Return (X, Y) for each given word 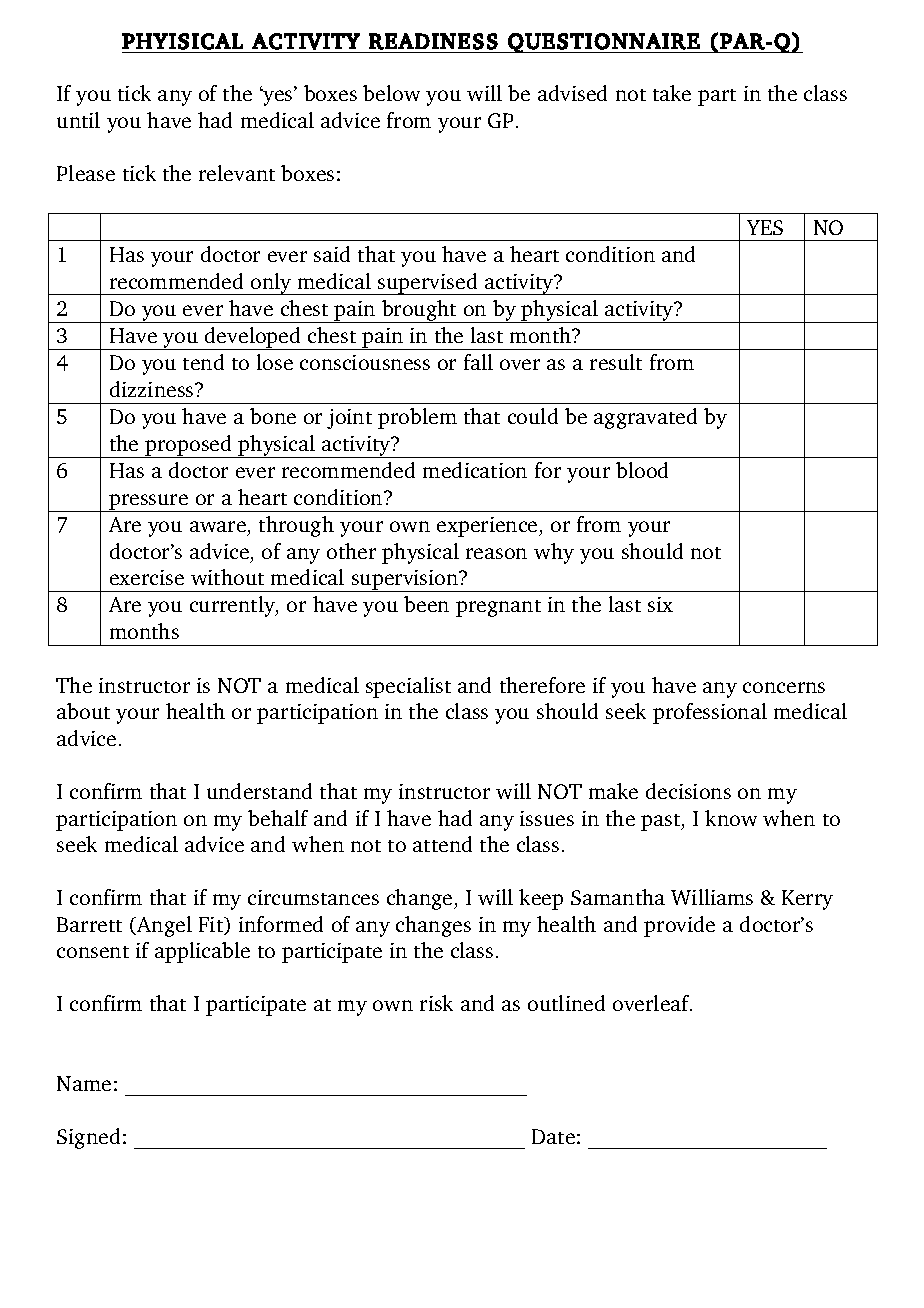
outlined (566, 1003)
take (672, 93)
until (78, 120)
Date (553, 1136)
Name (84, 1083)
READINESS (433, 41)
